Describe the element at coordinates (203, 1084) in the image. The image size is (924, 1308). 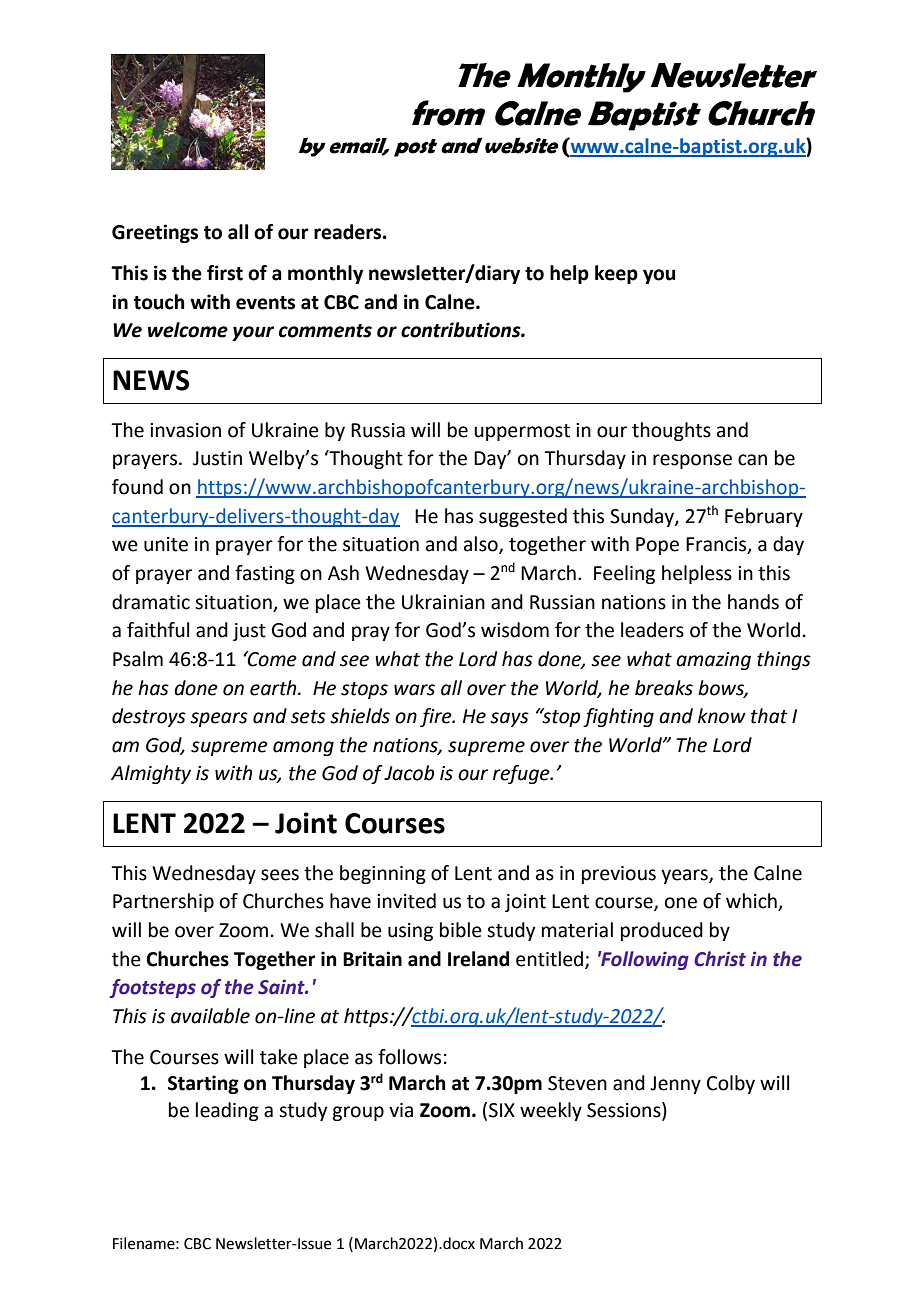
I see `Starting` at that location.
